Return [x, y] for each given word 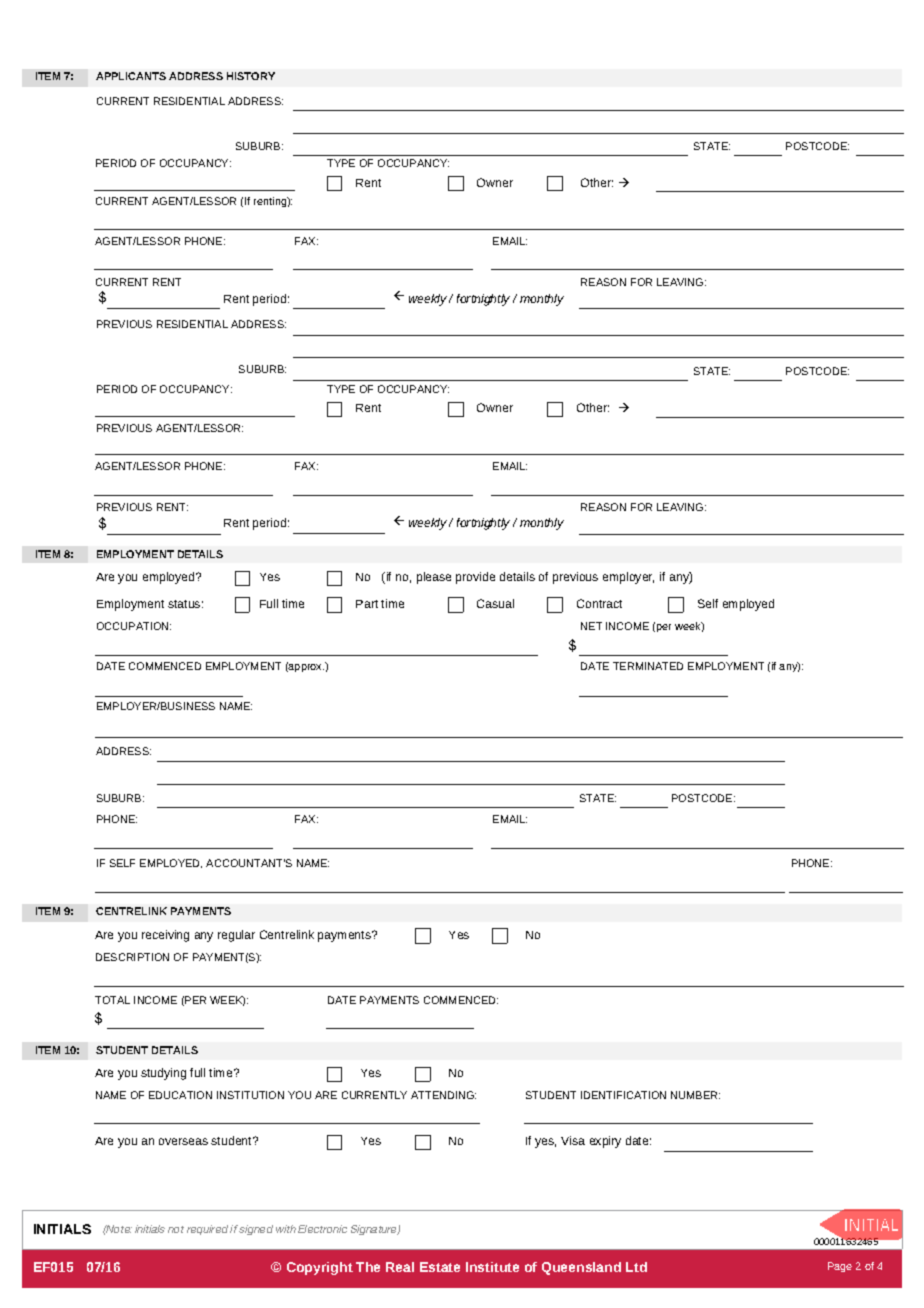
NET [591, 626]
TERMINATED [648, 666]
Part [367, 604]
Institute [492, 1267]
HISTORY [251, 76]
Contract [599, 603]
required [207, 1230]
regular [236, 936]
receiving [165, 936]
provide [475, 578]
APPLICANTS [131, 76]
